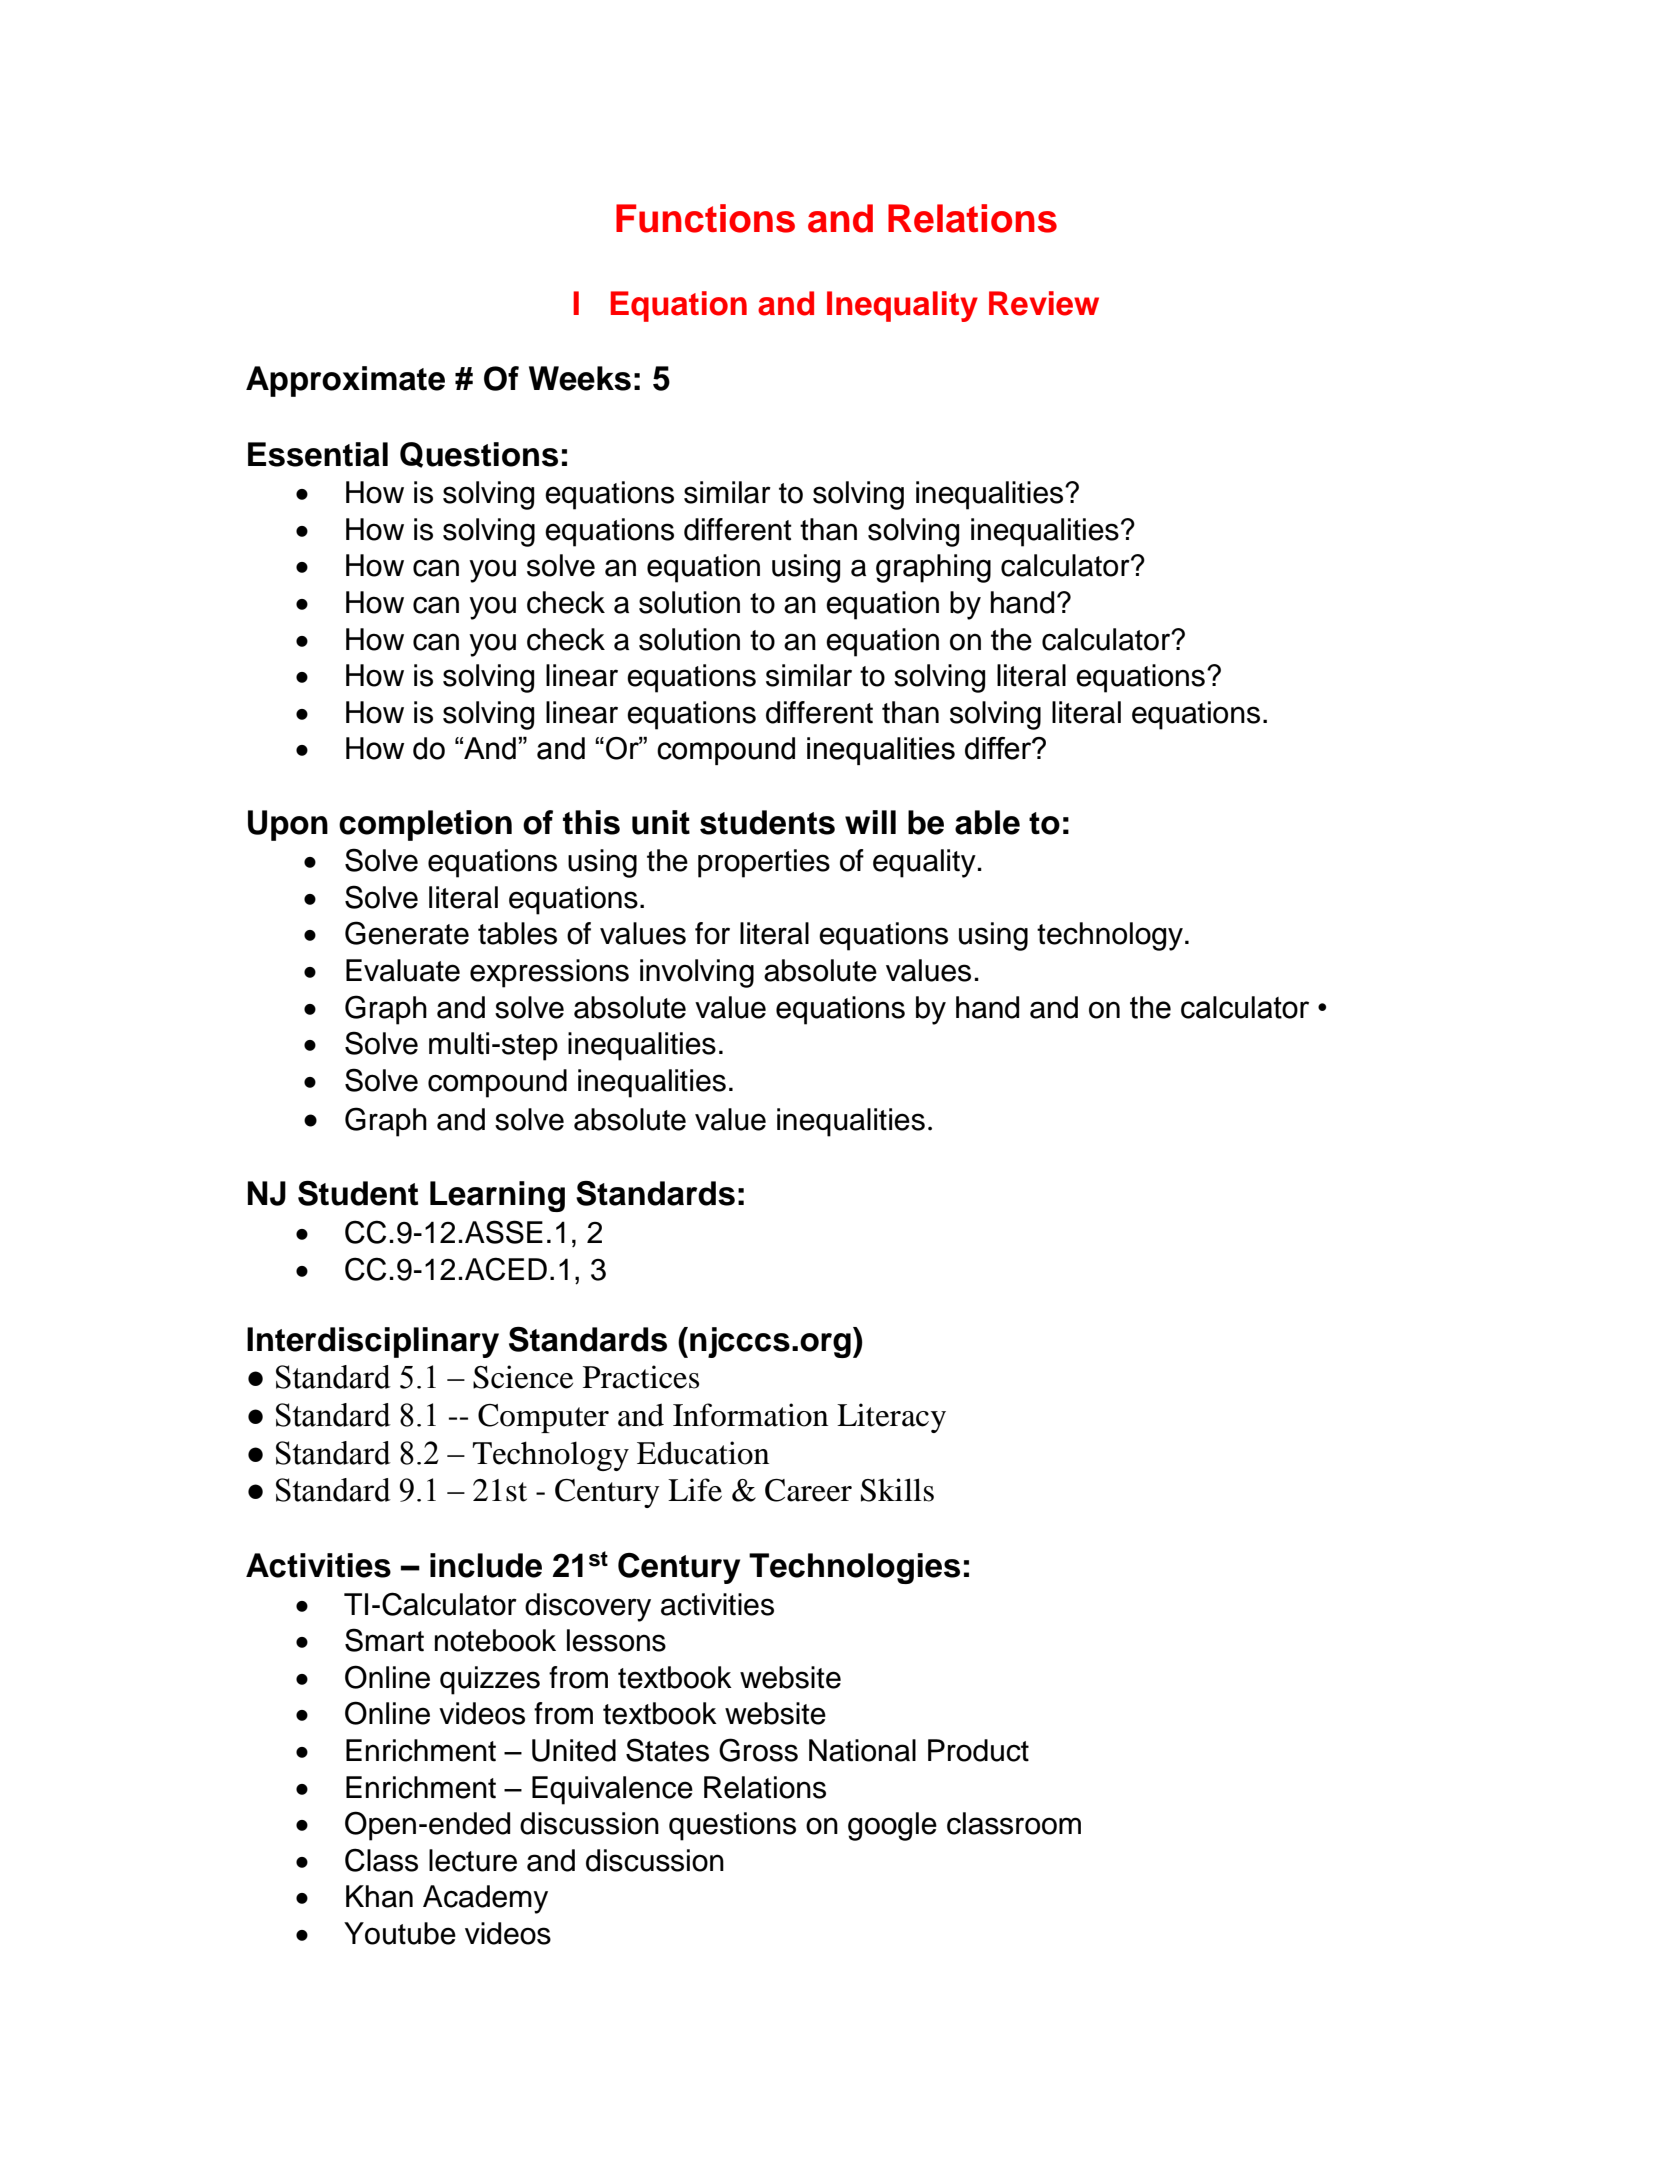 Image resolution: width=1672 pixels, height=2164 pixels. What do you see at coordinates (892, 1826) in the screenshot?
I see `google` at bounding box center [892, 1826].
